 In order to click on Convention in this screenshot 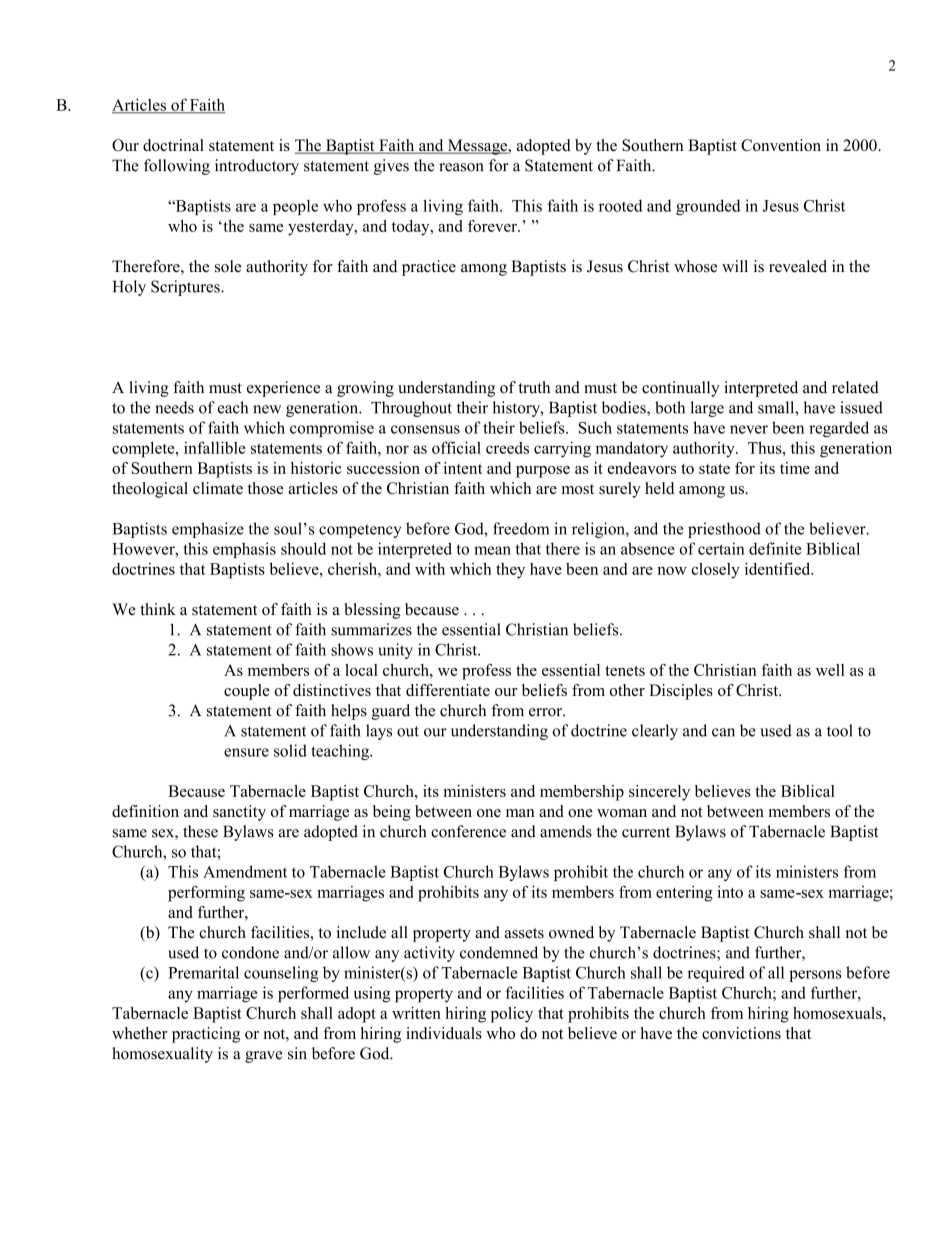, I will do `click(781, 145)`.
